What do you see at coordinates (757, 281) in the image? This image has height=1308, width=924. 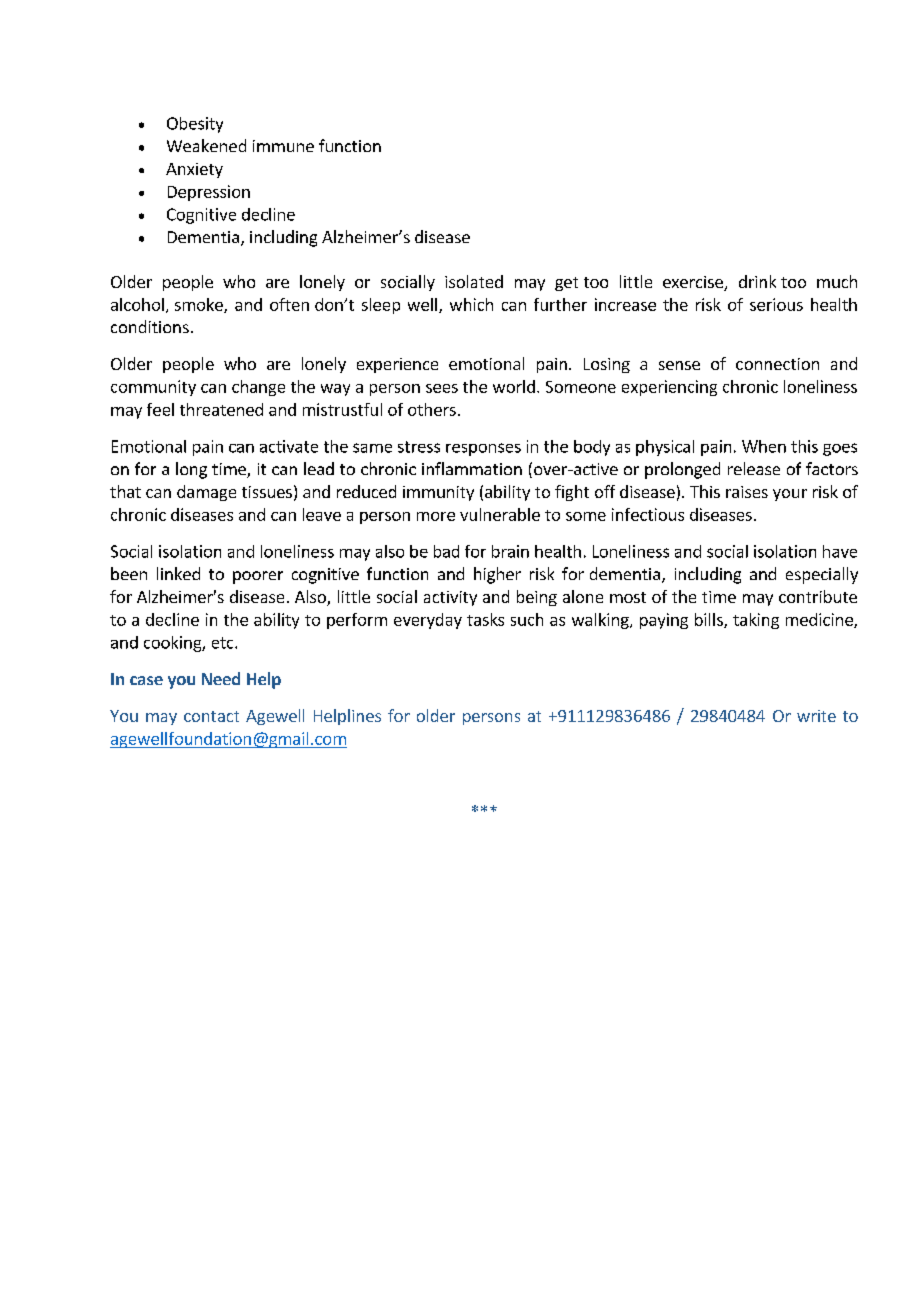 I see `drink` at bounding box center [757, 281].
